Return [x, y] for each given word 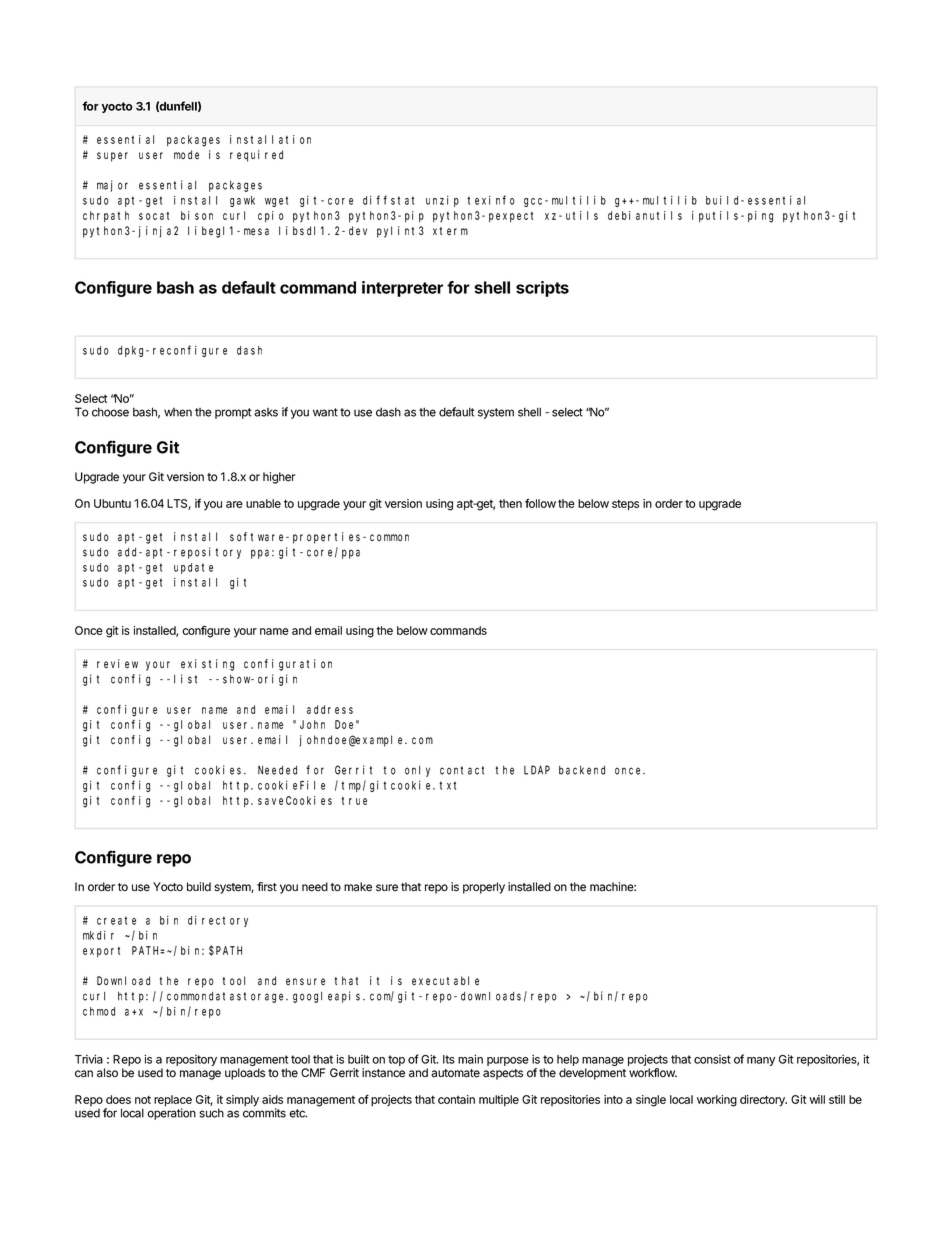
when [178, 412]
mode [186, 155]
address [330, 709]
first [267, 887]
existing [207, 665]
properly [484, 888]
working [717, 1101]
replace [173, 1102]
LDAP [537, 770]
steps [625, 505]
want [325, 412]
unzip [442, 201]
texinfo [491, 200]
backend [582, 770]
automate [455, 1073]
